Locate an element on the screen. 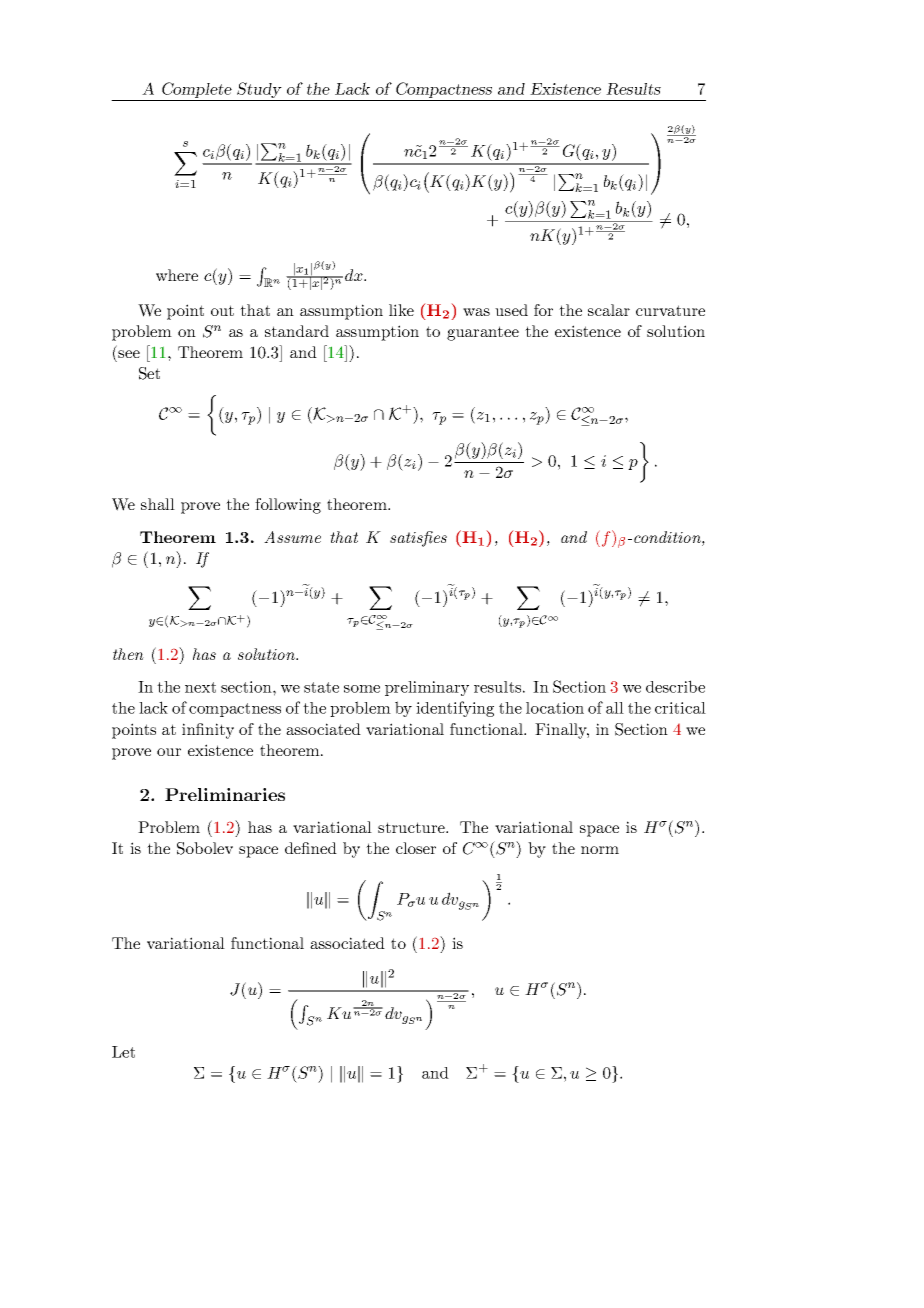 This screenshot has height=1308, width=924. Complete is located at coordinates (197, 91).
